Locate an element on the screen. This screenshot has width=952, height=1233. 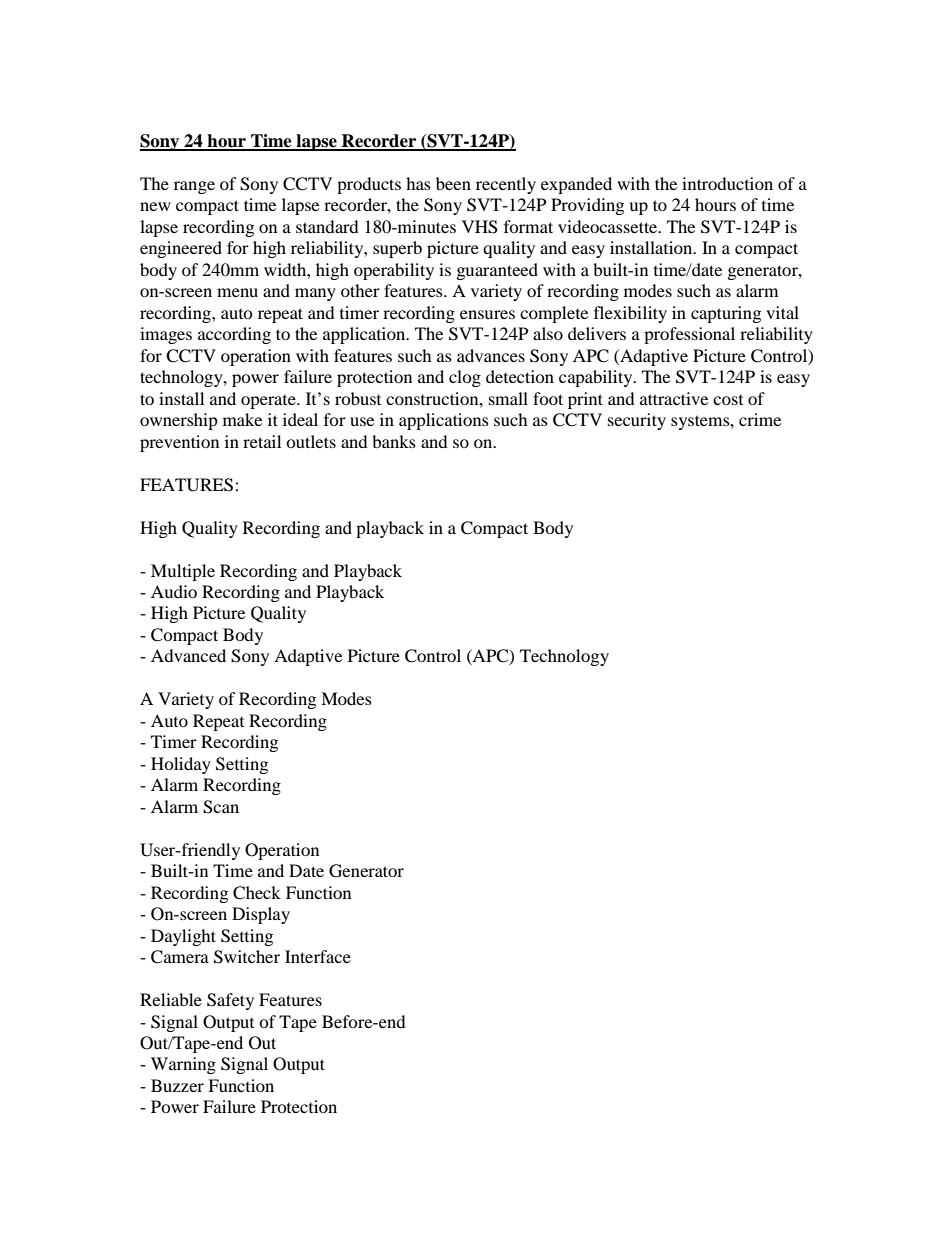
VHS is located at coordinates (480, 227).
